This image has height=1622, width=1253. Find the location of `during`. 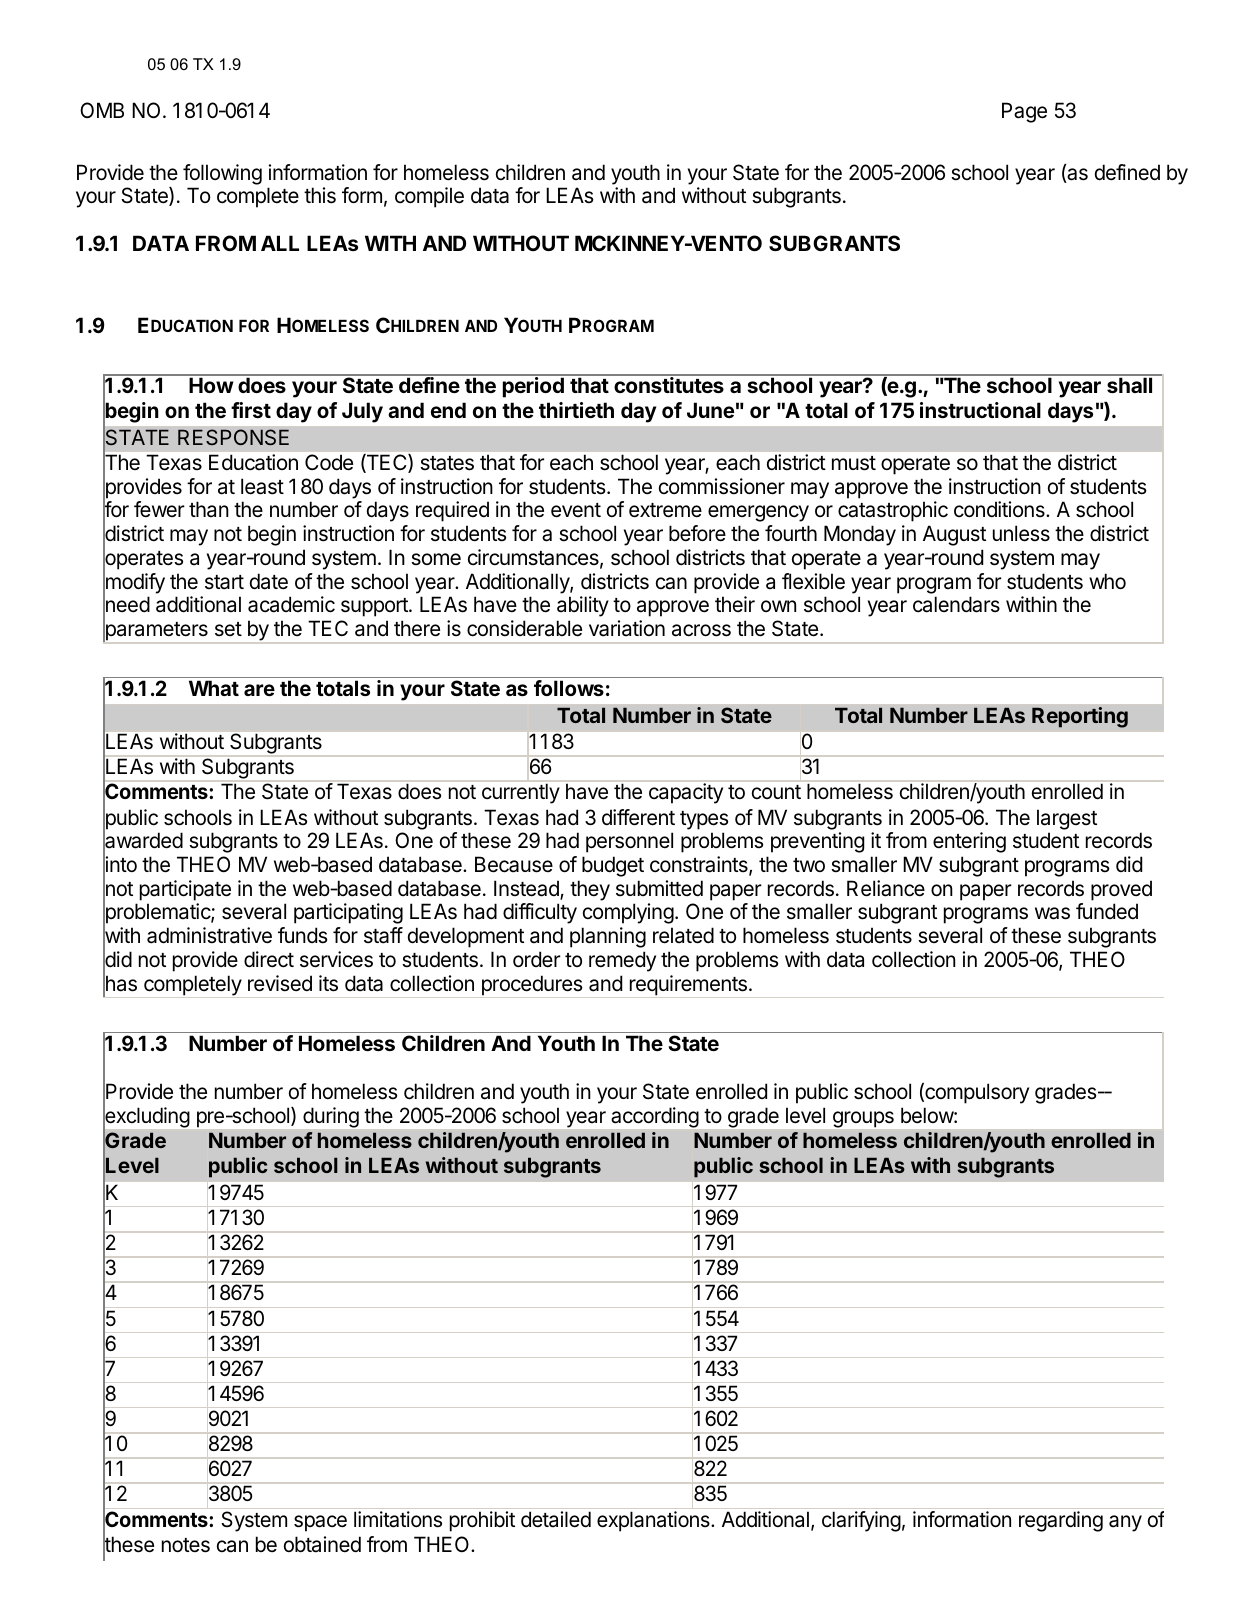

during is located at coordinates (331, 1117).
